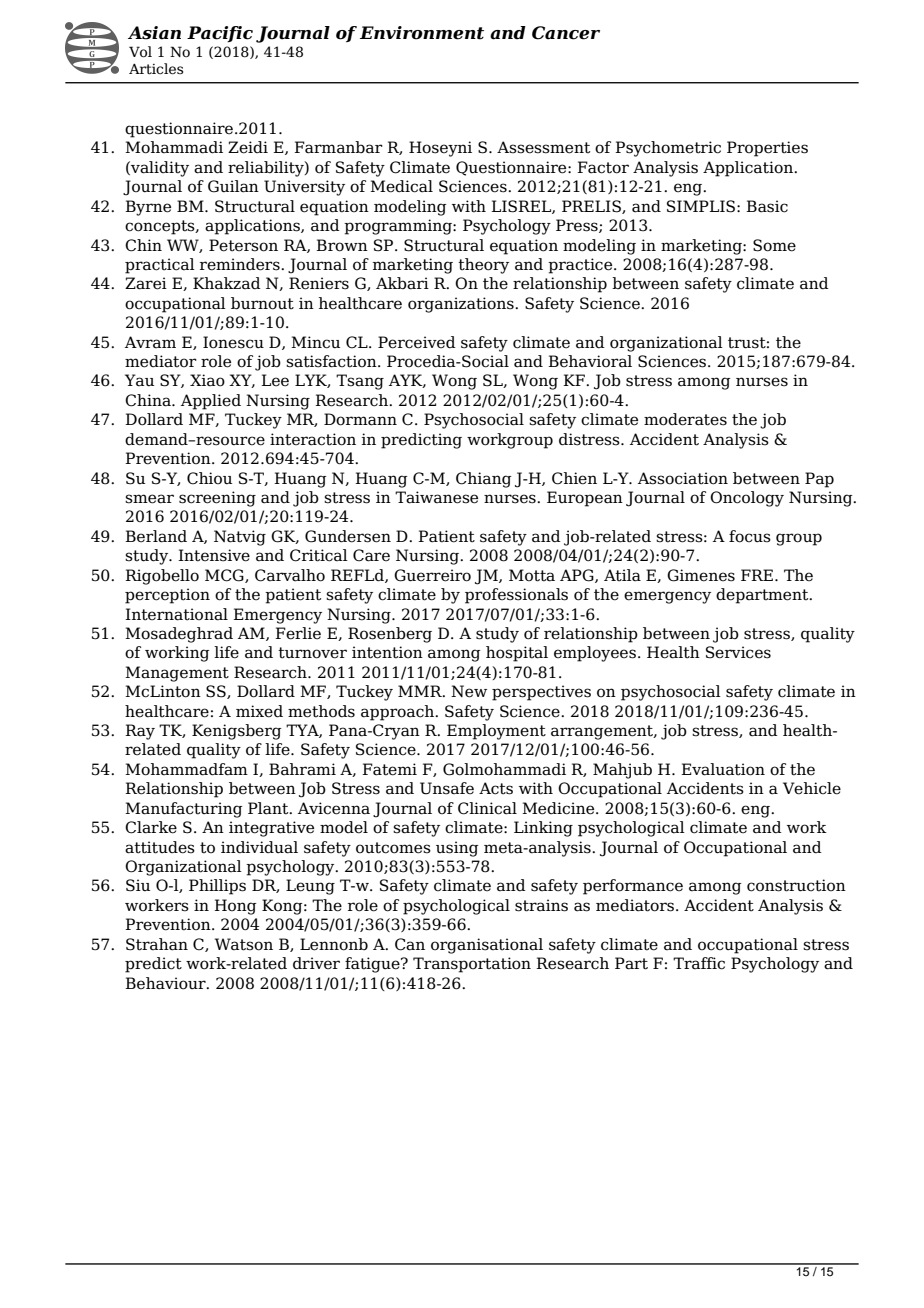 This image has height=1308, width=924. Describe the element at coordinates (738, 652) in the image. I see `Services` at that location.
